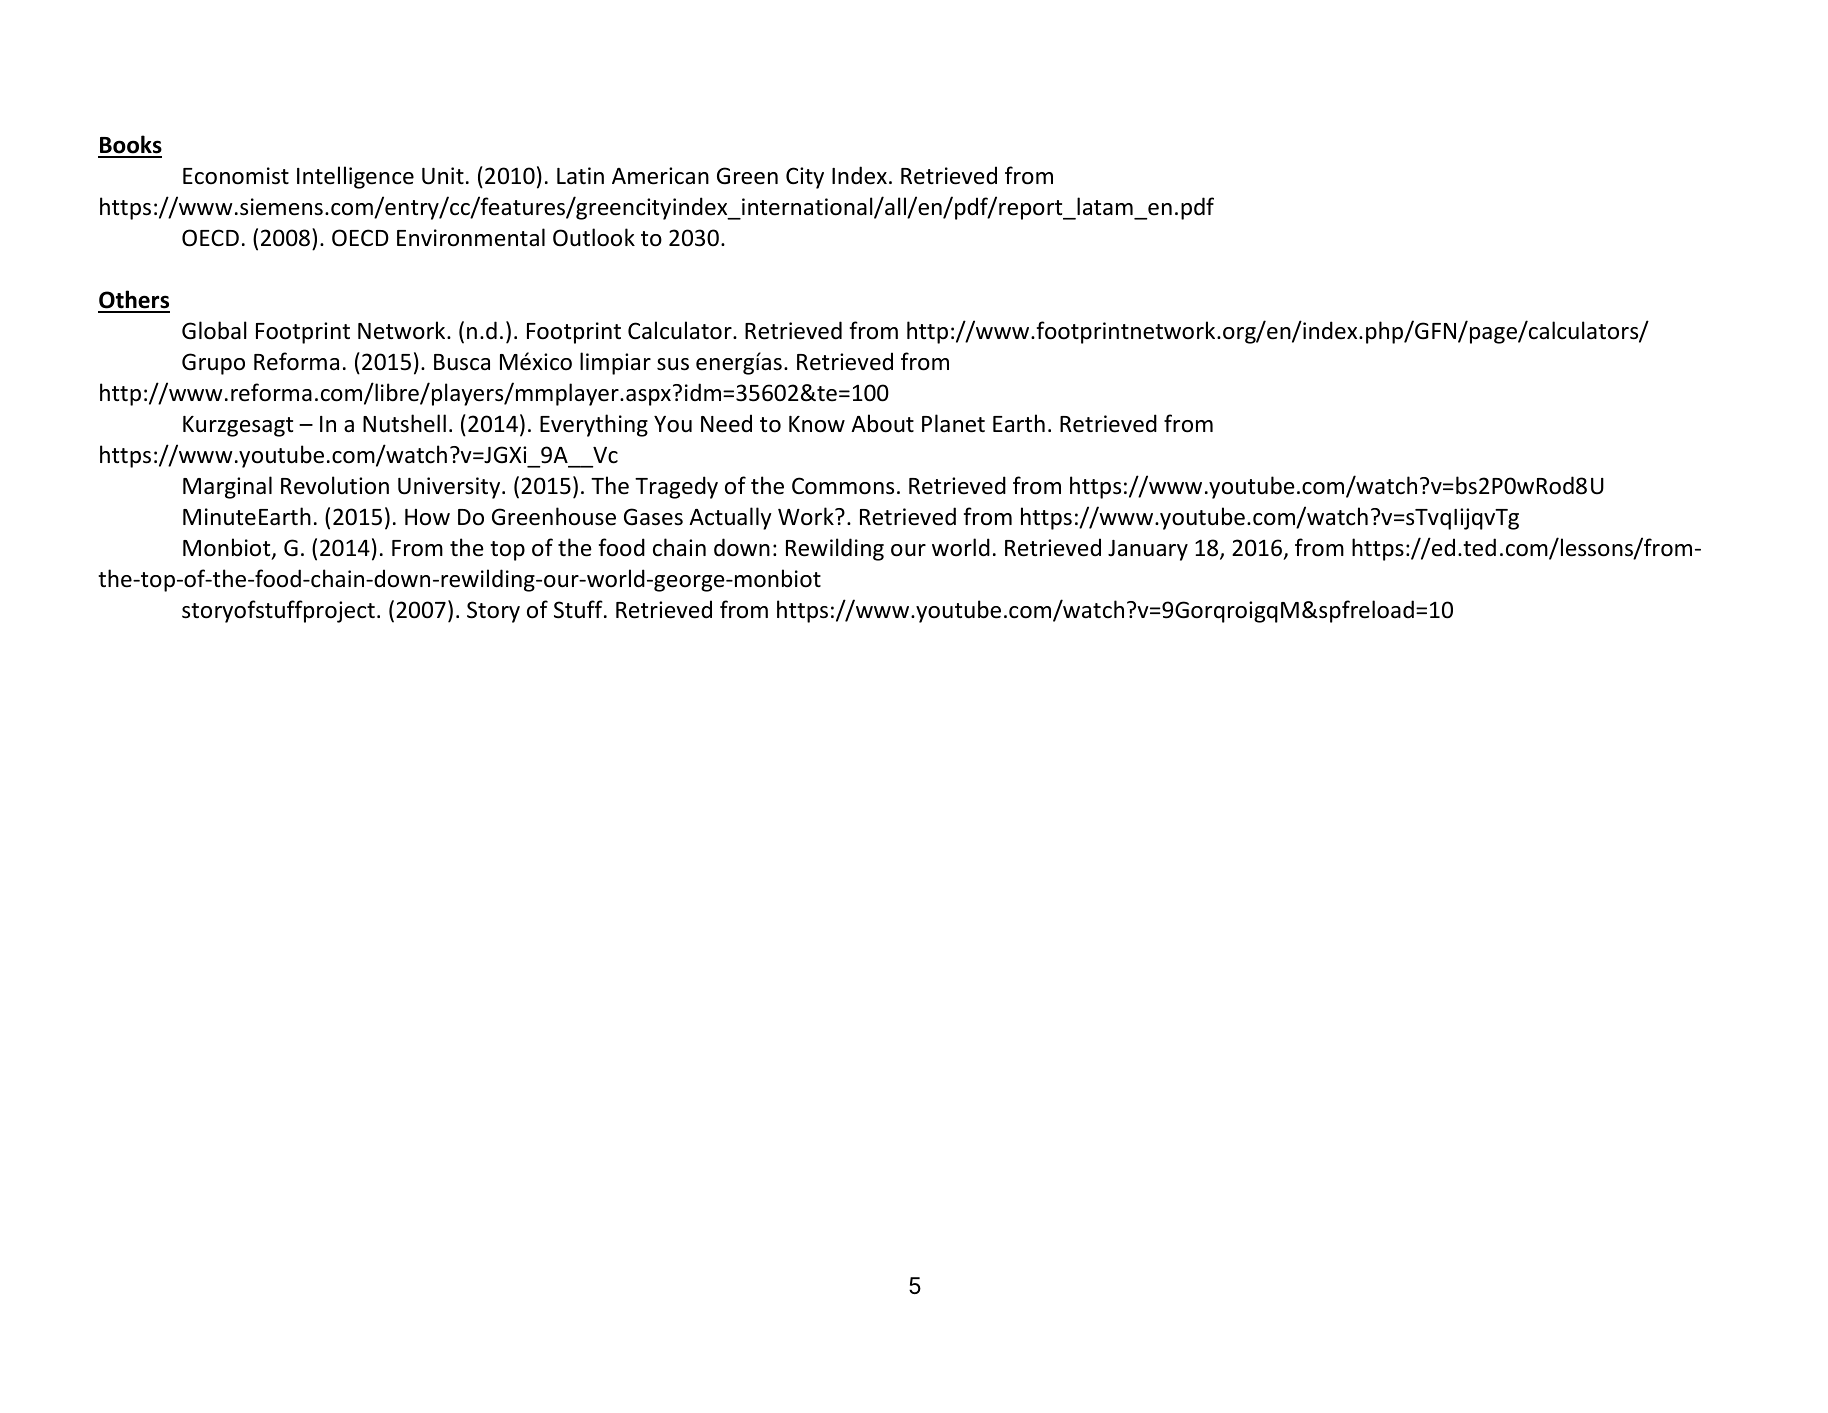 The width and height of the screenshot is (1828, 1413). What do you see at coordinates (427, 517) in the screenshot?
I see `How` at bounding box center [427, 517].
